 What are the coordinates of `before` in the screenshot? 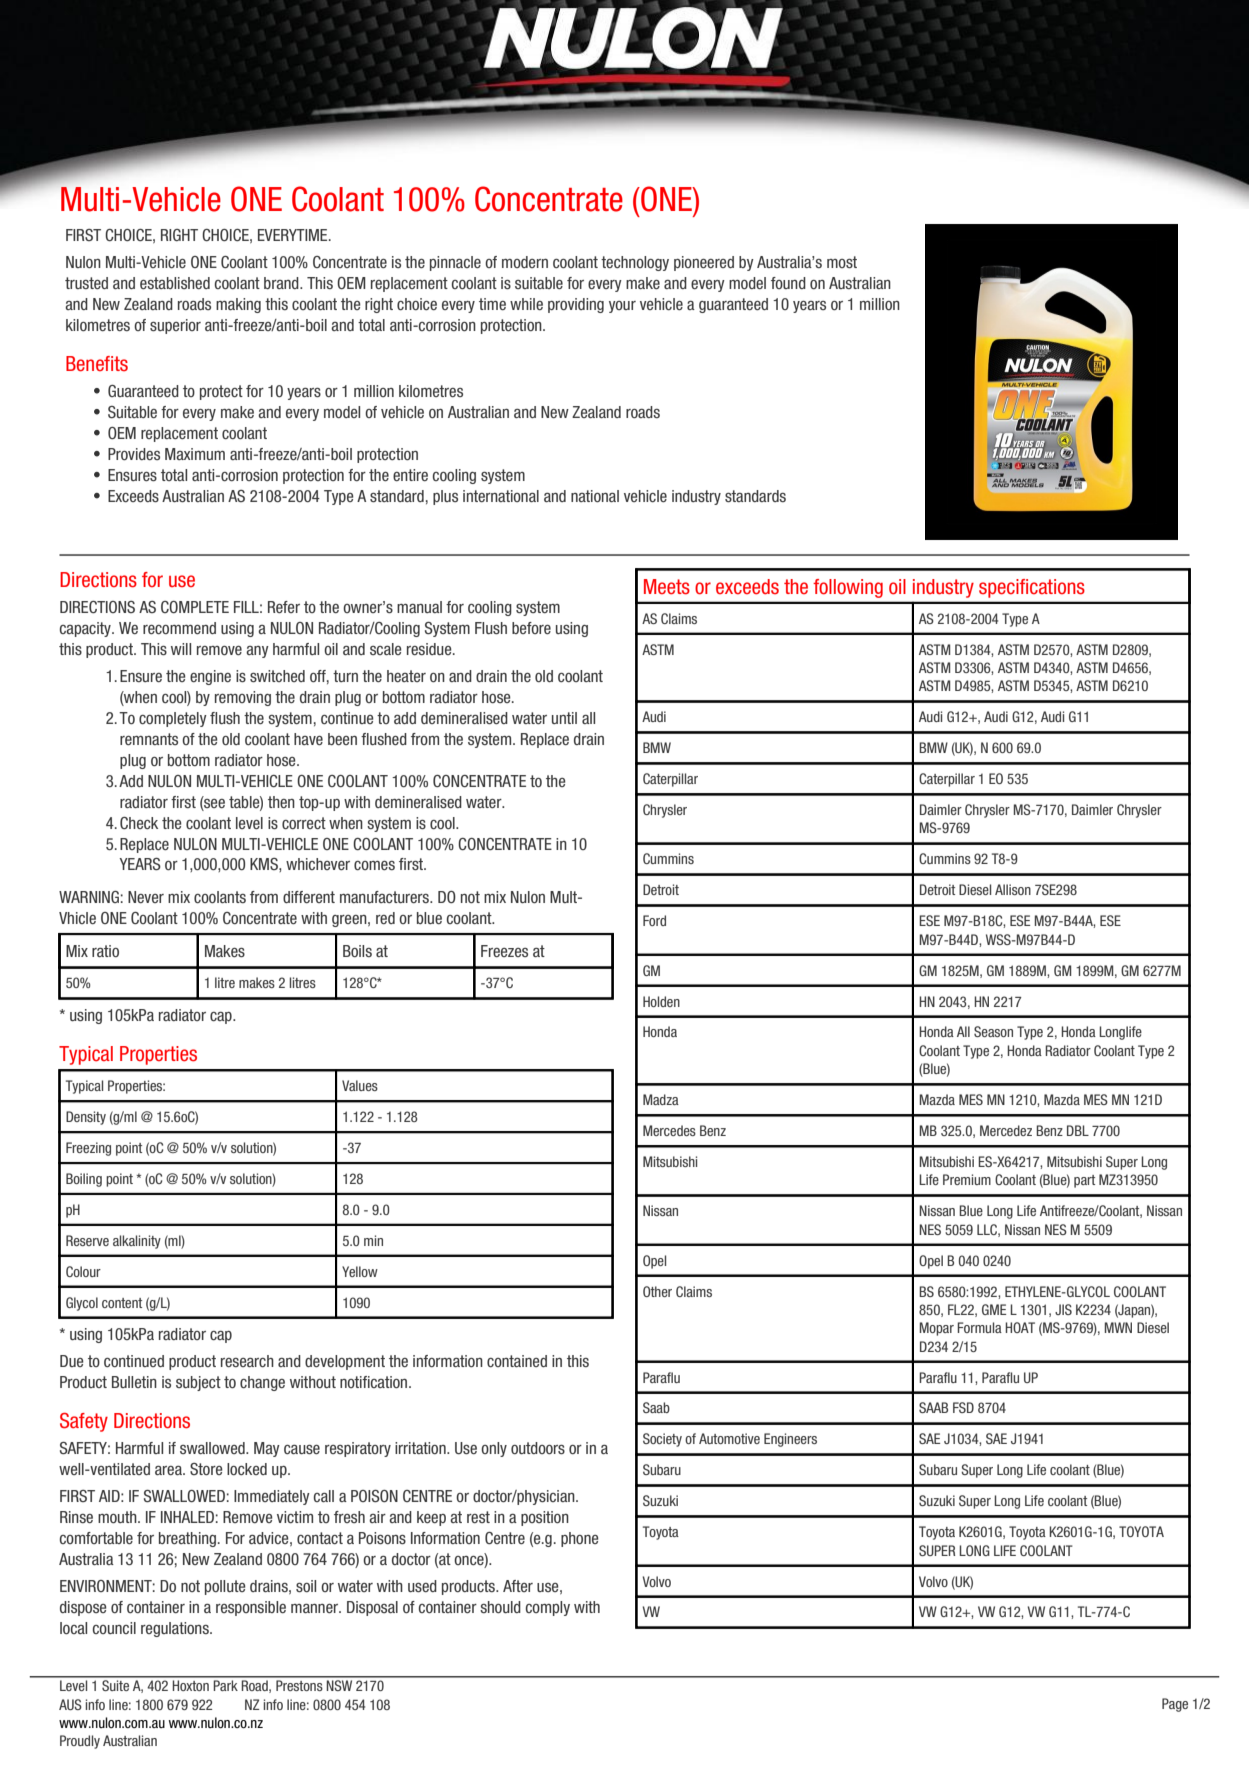 It's located at (531, 628).
